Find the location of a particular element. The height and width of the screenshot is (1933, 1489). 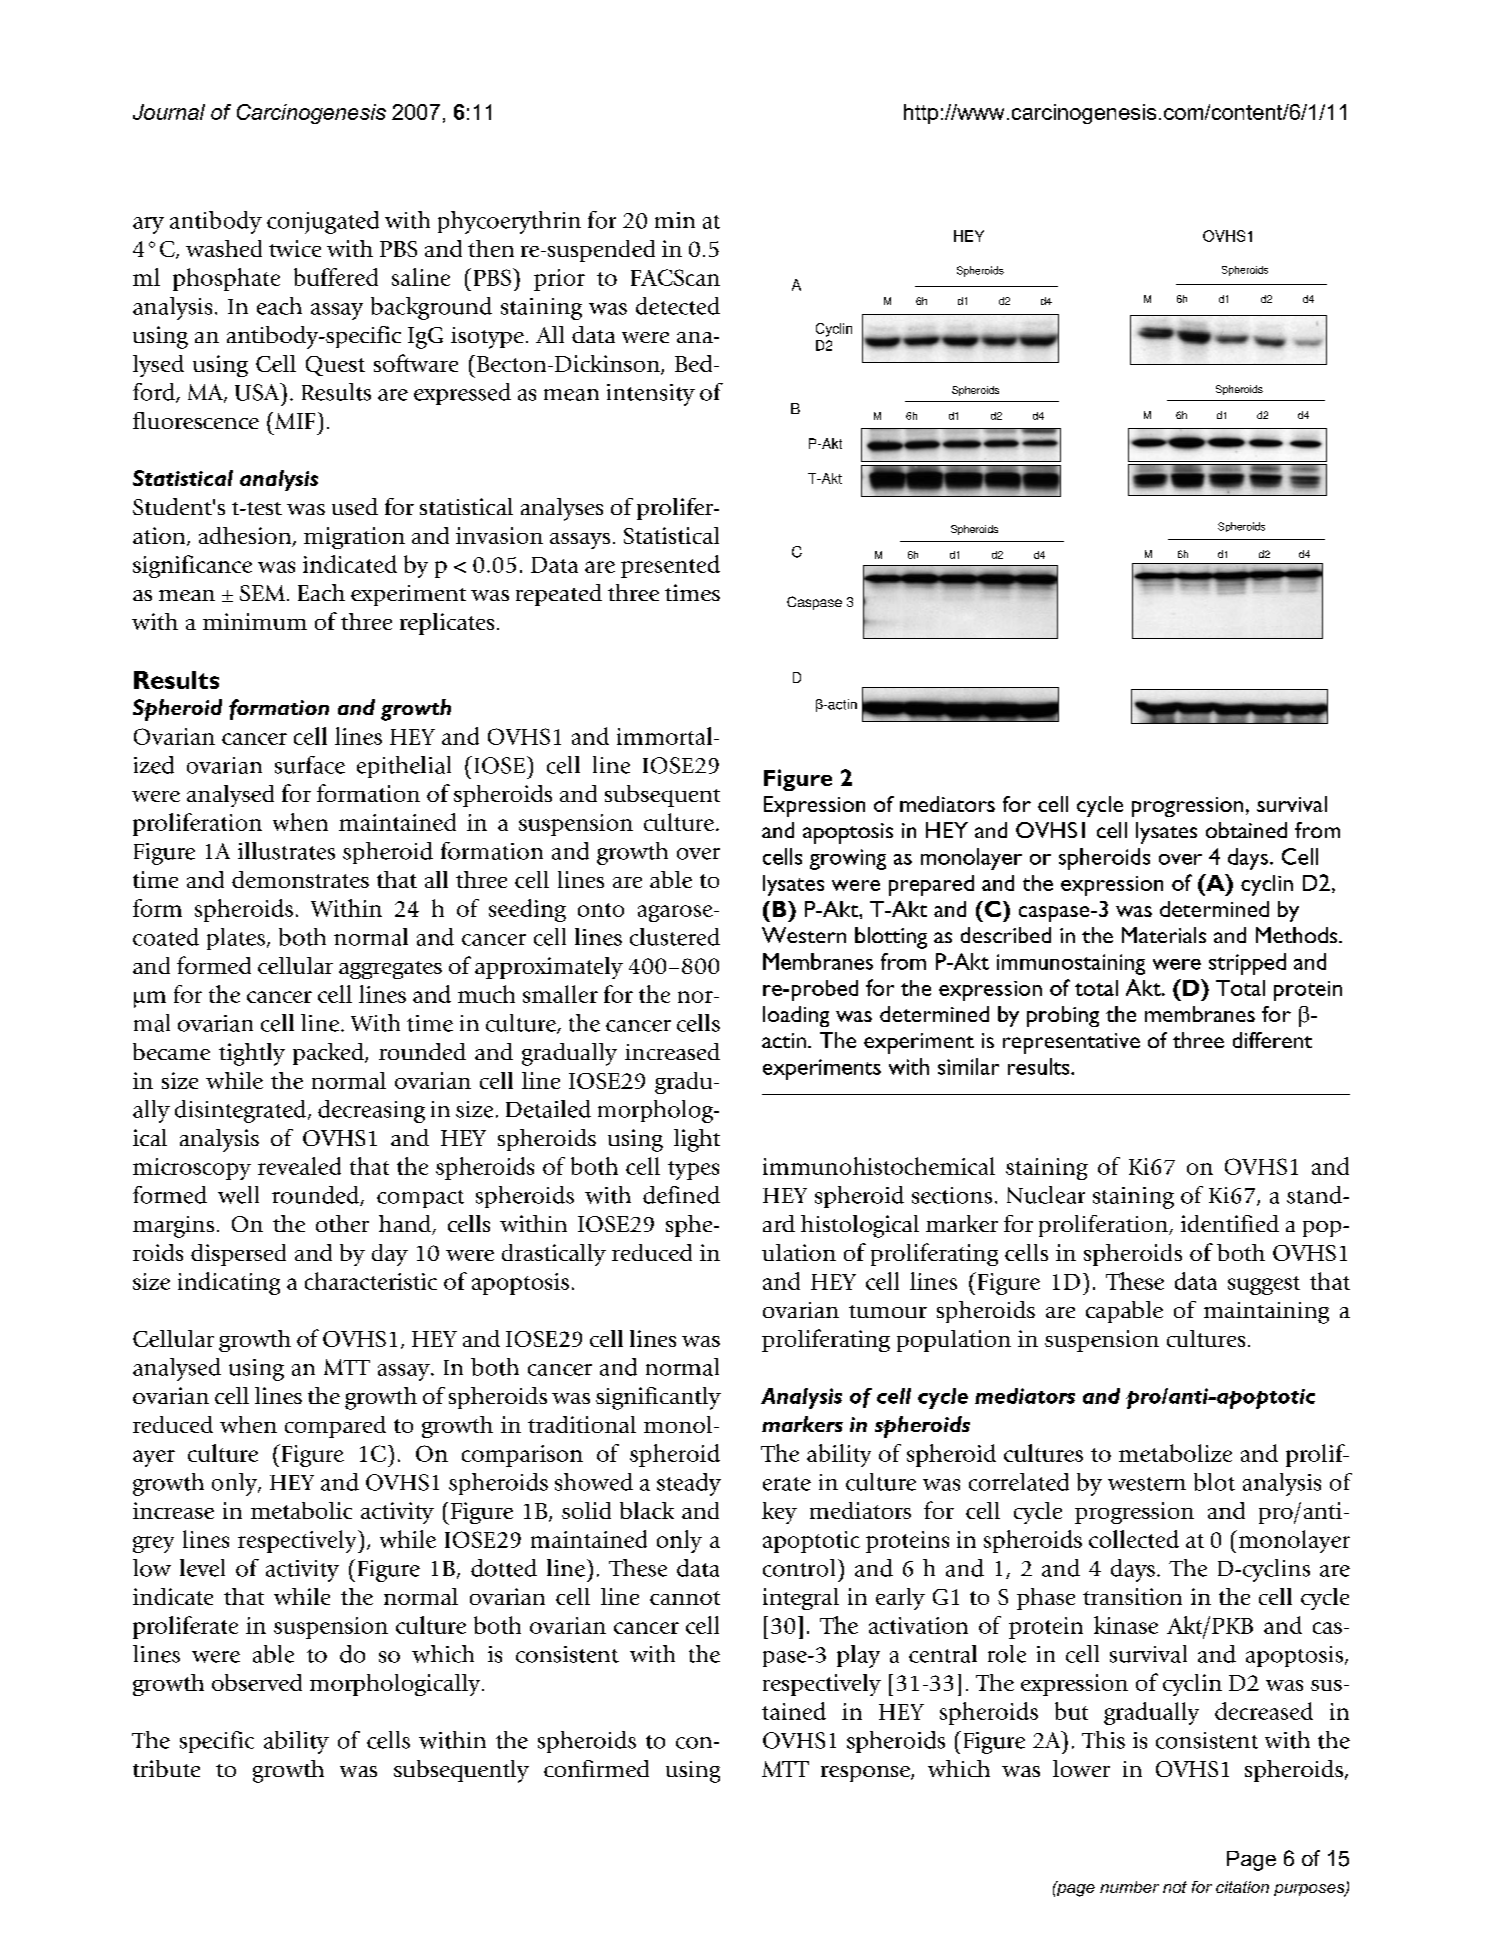

response is located at coordinates (866, 1774).
